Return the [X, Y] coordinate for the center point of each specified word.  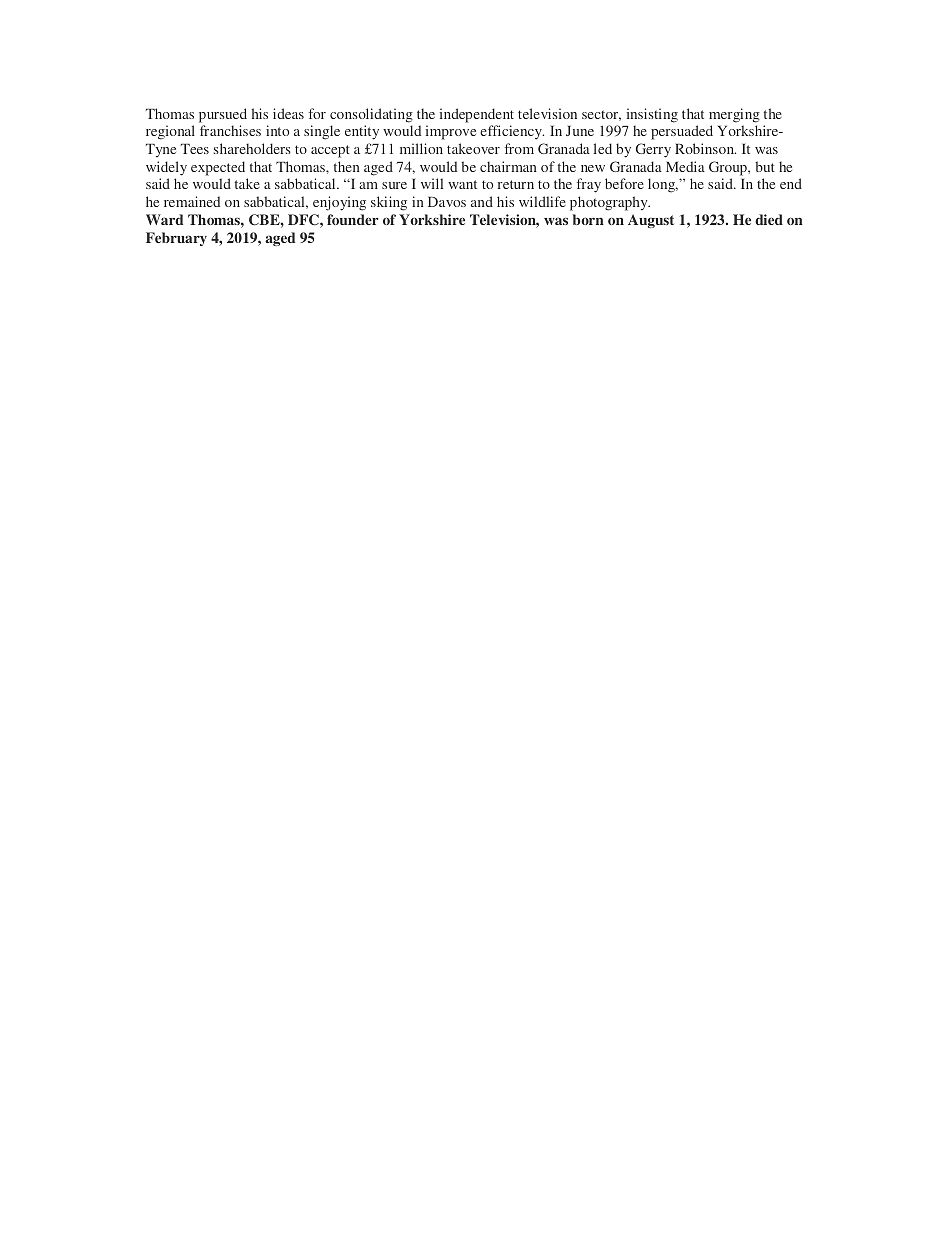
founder [353, 219]
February [176, 239]
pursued [223, 115]
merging [734, 115]
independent [477, 115]
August [651, 221]
